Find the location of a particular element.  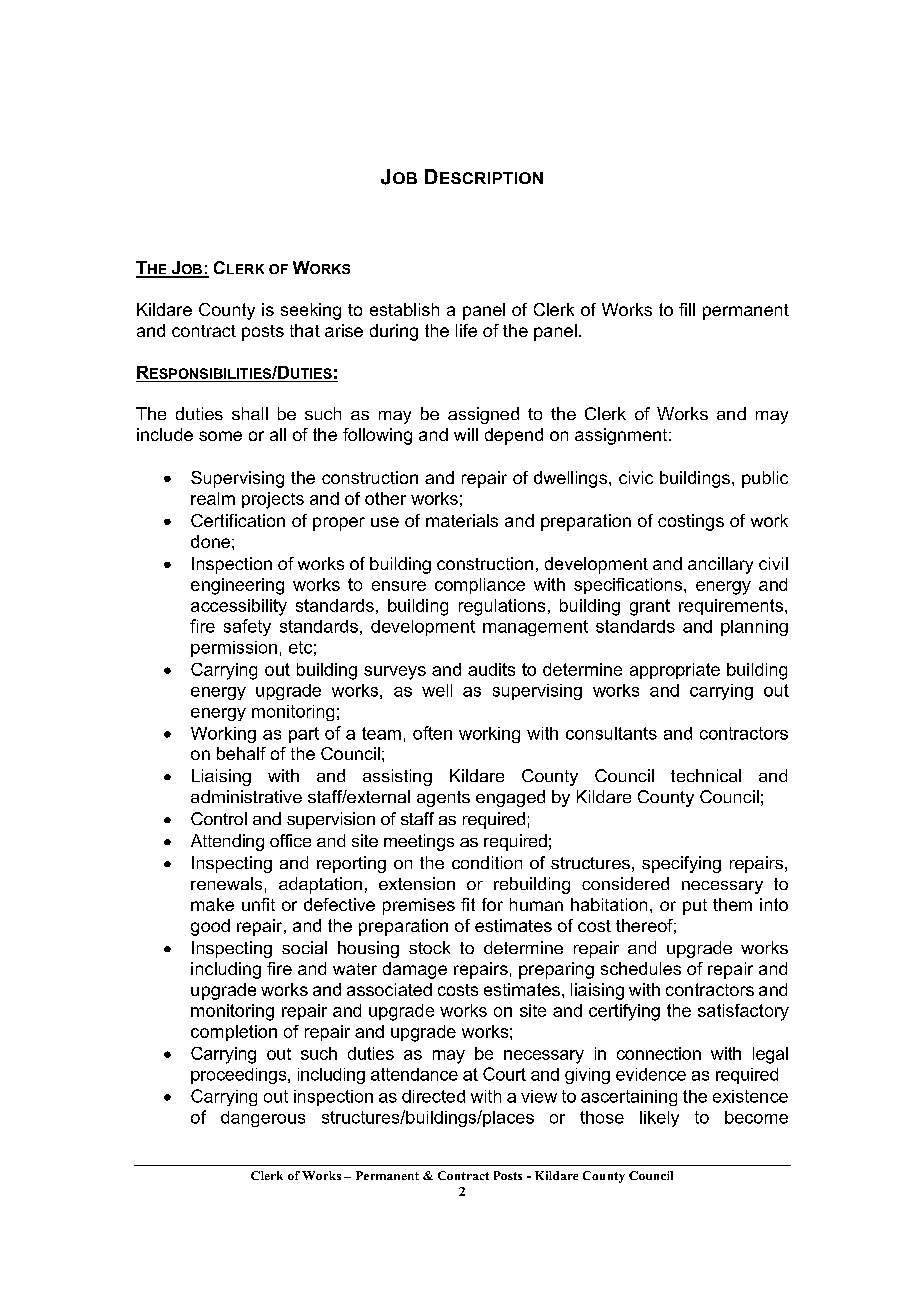

realm is located at coordinates (213, 498).
